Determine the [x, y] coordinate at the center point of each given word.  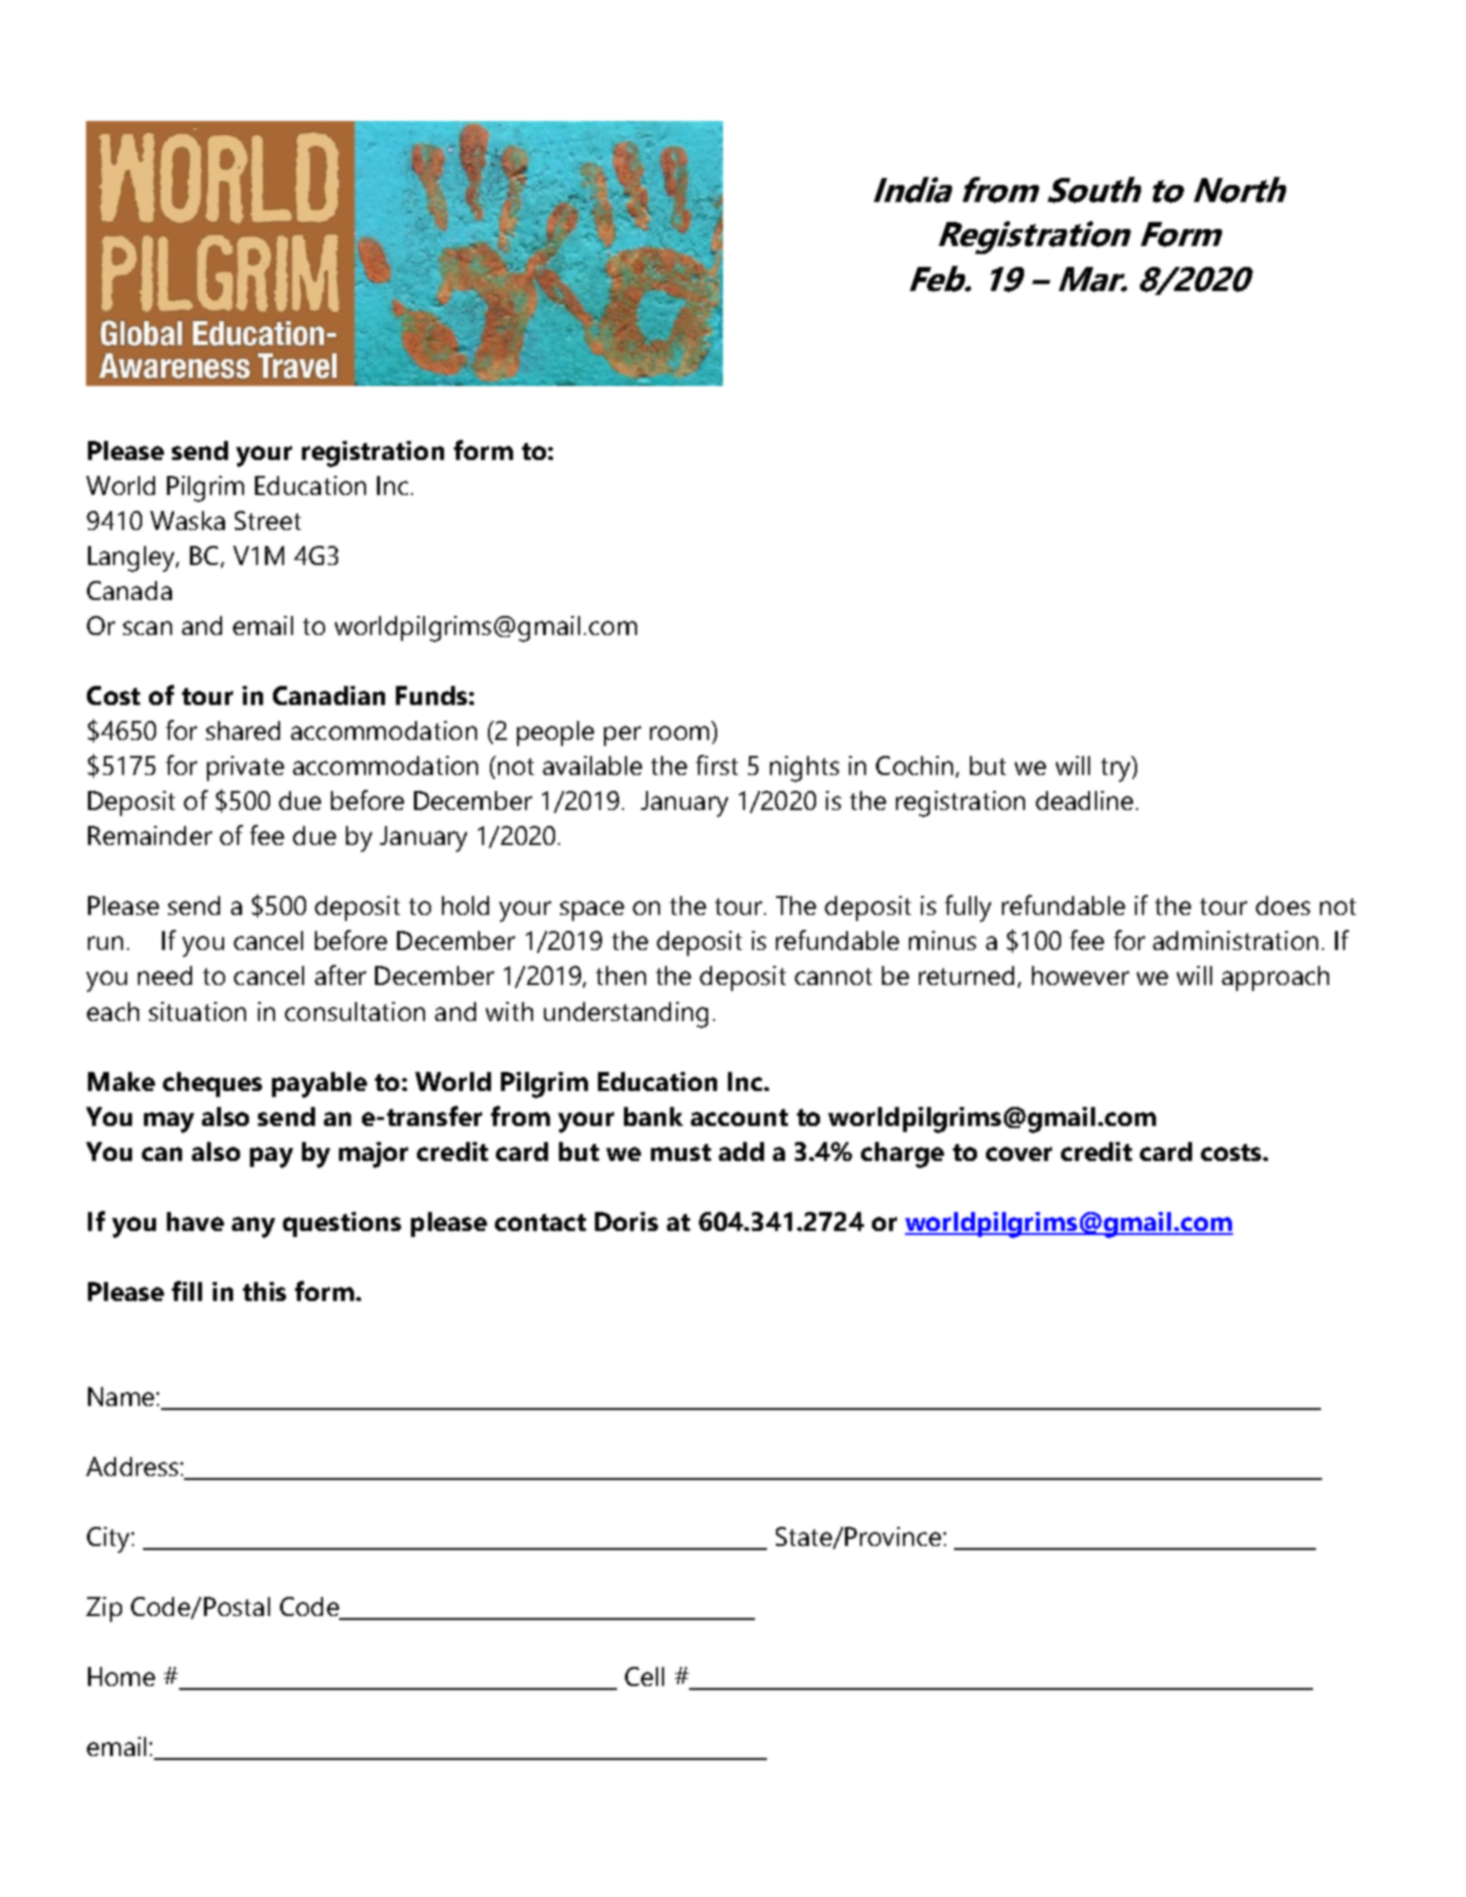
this [264, 1291]
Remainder [150, 835]
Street [268, 520]
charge [902, 1155]
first [717, 765]
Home [121, 1676]
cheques [212, 1084]
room [679, 733]
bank [653, 1116]
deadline [1084, 800]
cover [1019, 1154]
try [1117, 769]
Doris [626, 1221]
